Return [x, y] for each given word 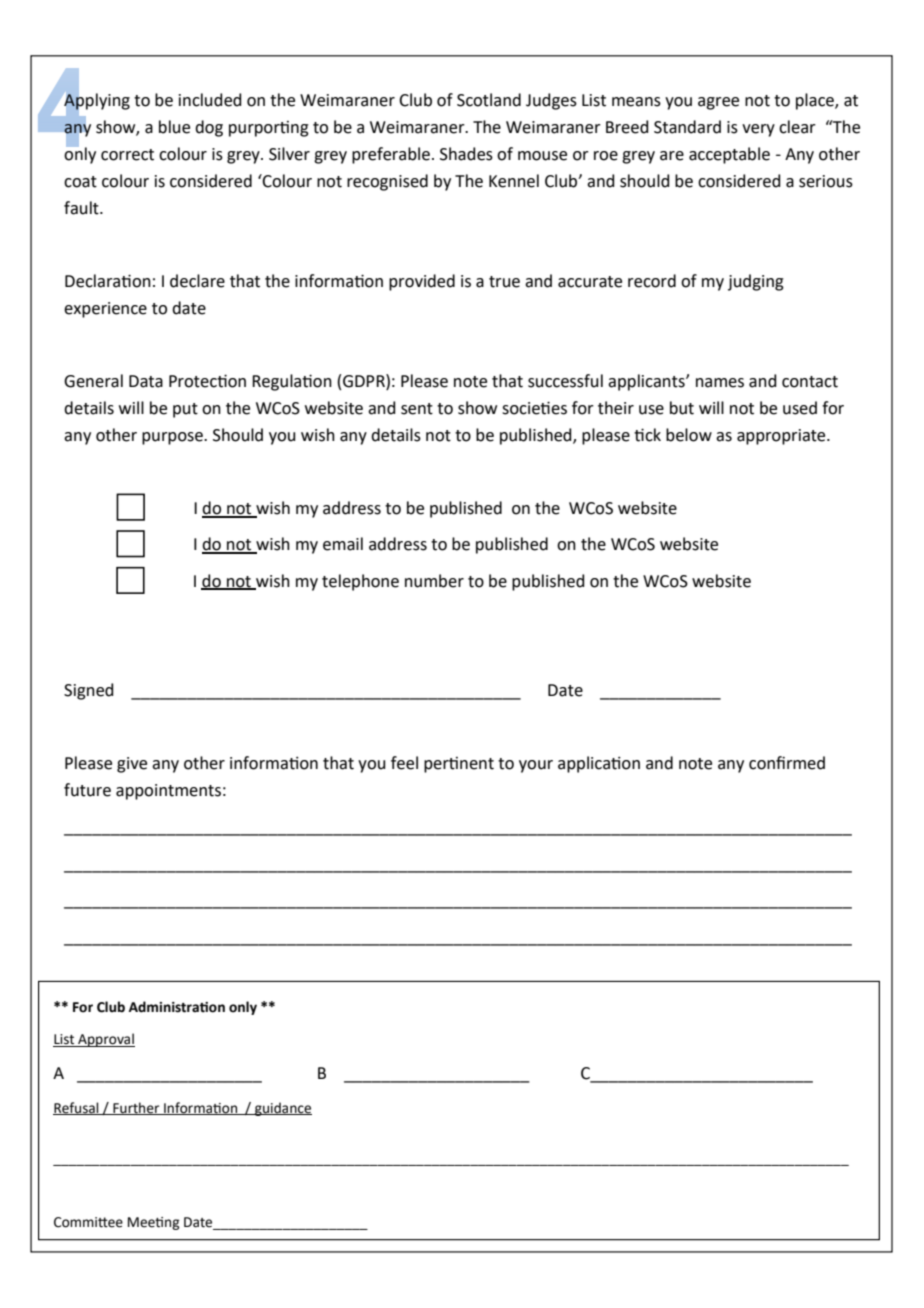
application [599, 764]
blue [174, 127]
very [758, 130]
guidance [282, 1109]
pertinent [459, 765]
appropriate [782, 437]
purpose [173, 438]
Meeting [153, 1223]
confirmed [787, 763]
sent [417, 409]
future [87, 790]
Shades [466, 154]
